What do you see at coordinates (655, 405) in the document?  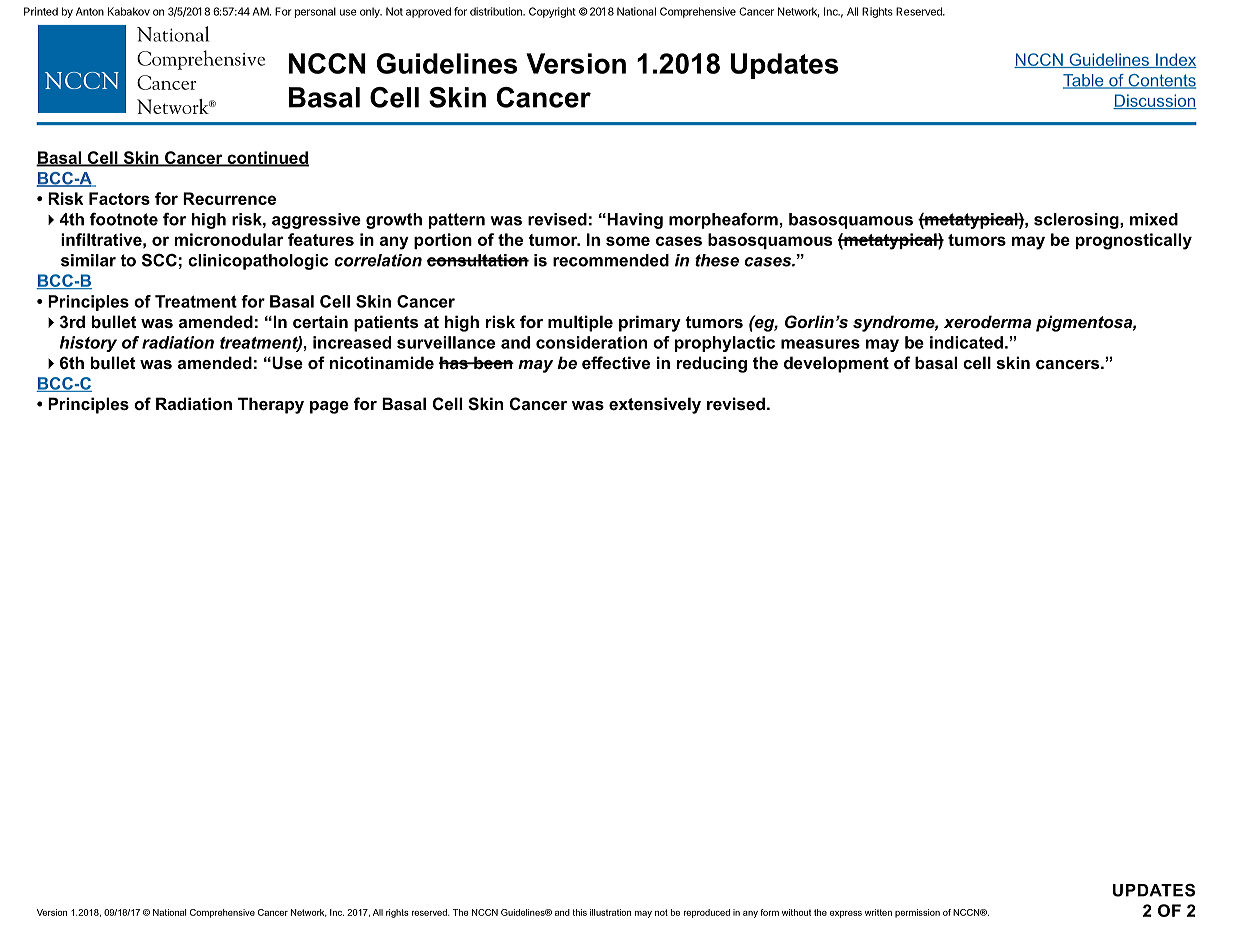 I see `extensively` at bounding box center [655, 405].
